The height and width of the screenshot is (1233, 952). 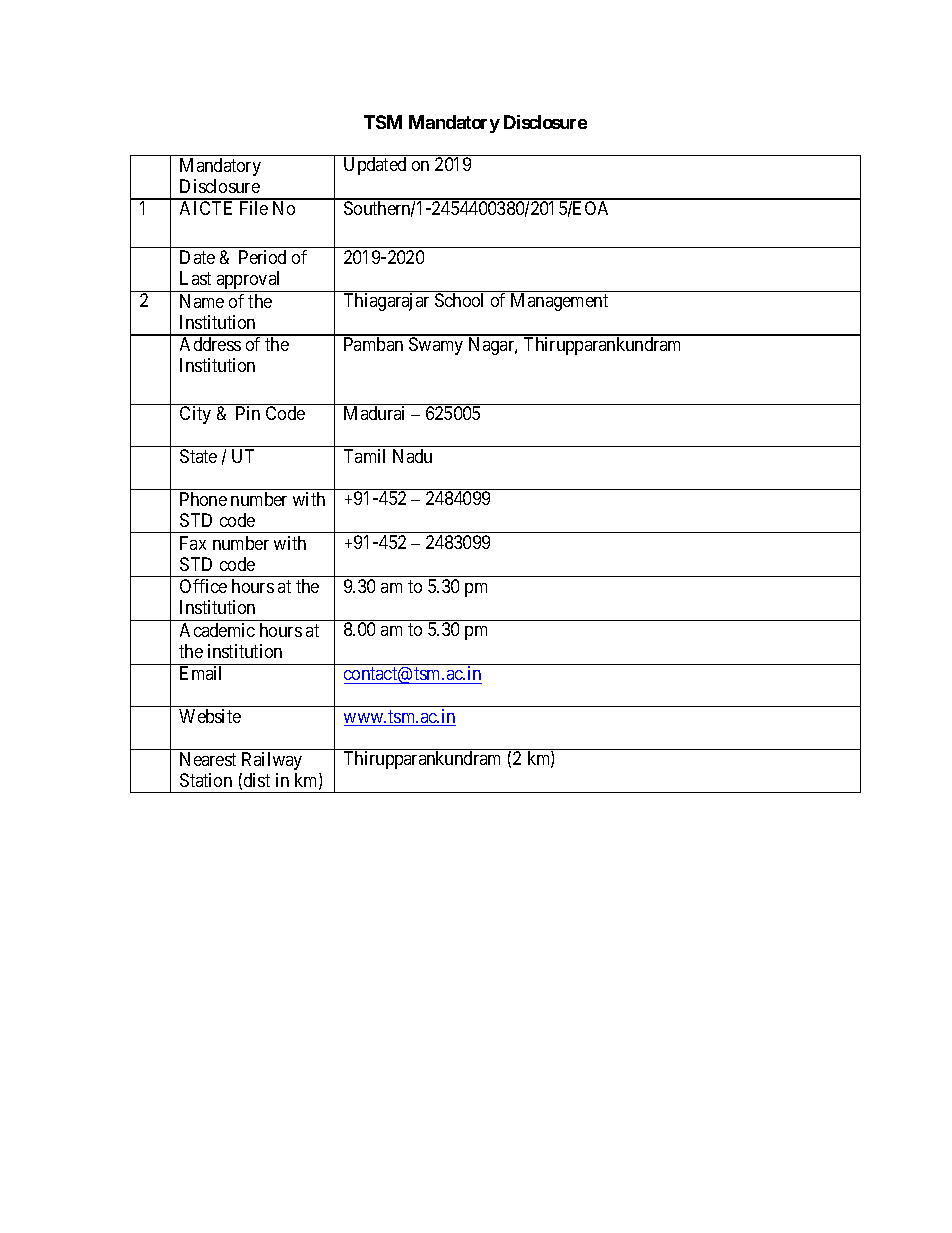 I want to click on Office, so click(x=203, y=586).
